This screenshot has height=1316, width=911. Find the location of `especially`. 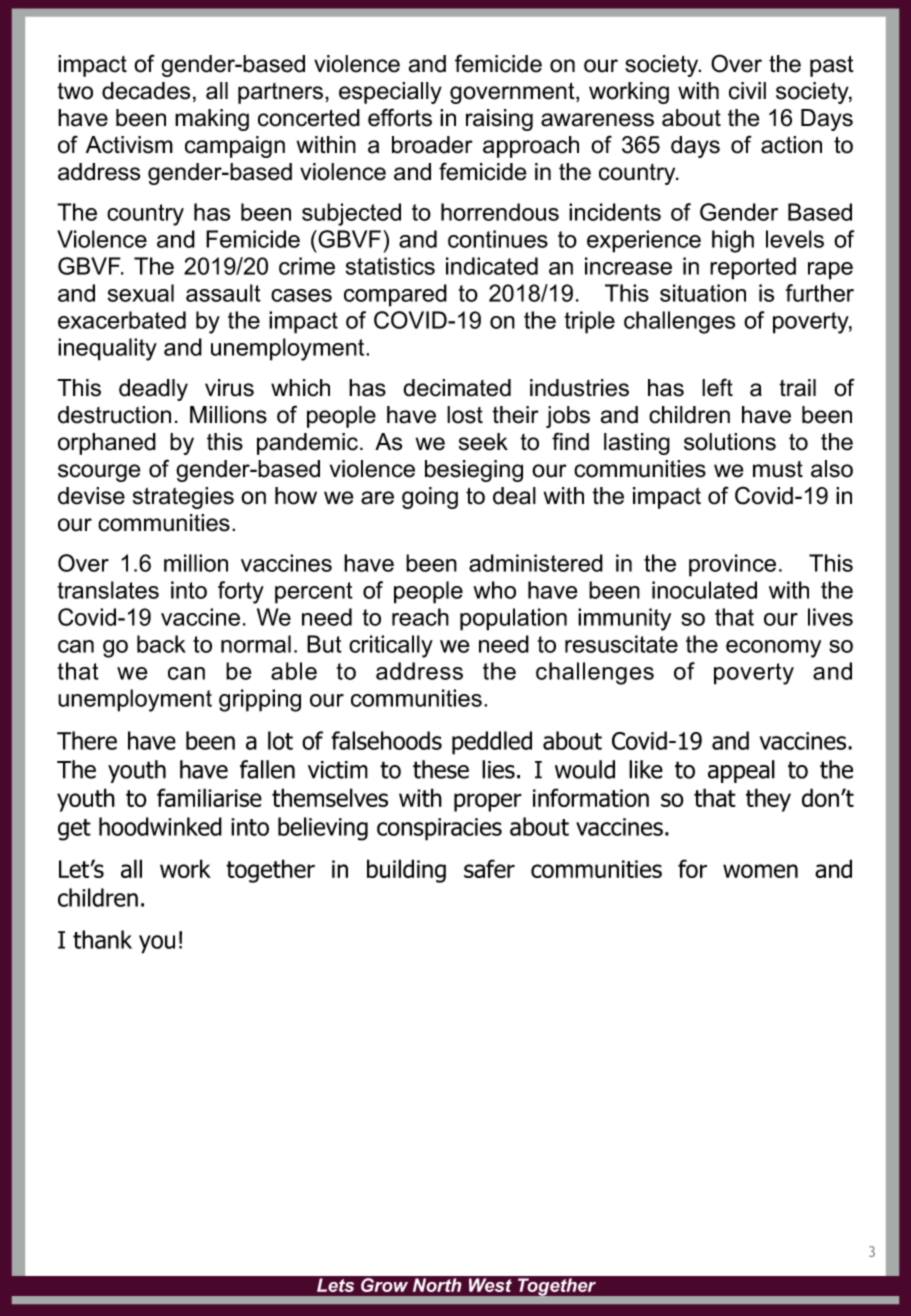

especially is located at coordinates (390, 93).
